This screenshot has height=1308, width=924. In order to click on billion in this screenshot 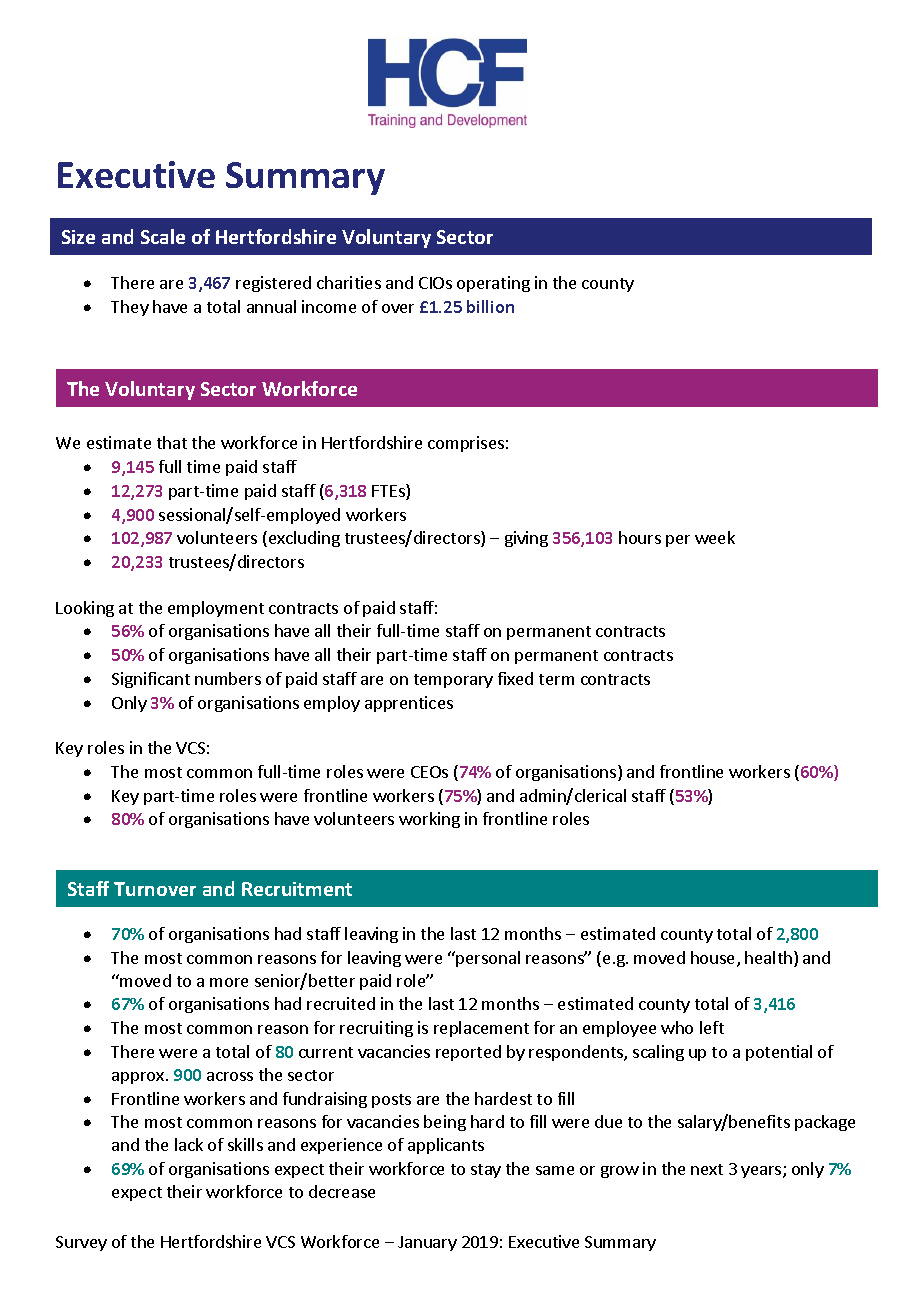, I will do `click(490, 306)`.
